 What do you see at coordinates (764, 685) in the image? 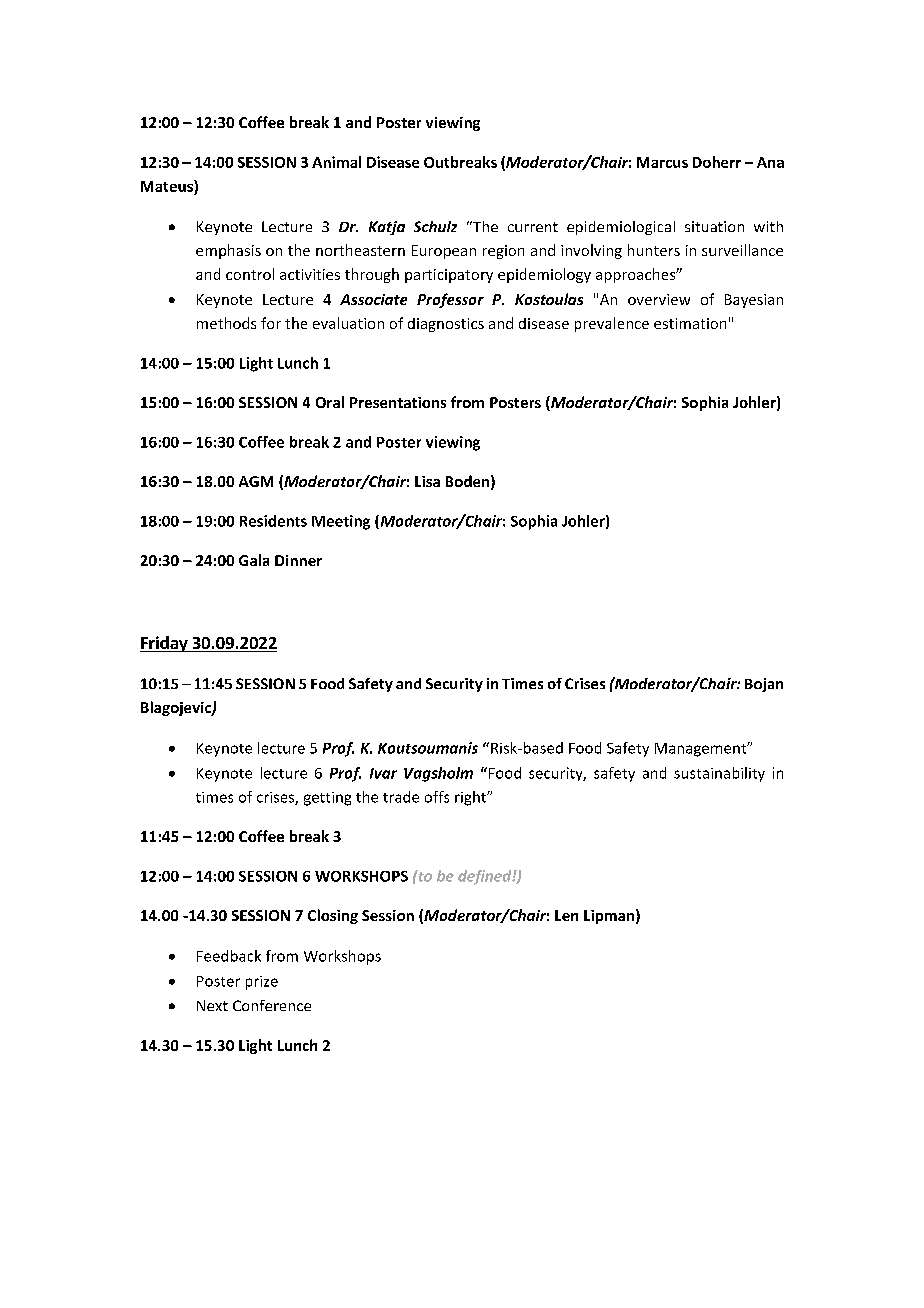
I see `Bojan` at bounding box center [764, 685].
